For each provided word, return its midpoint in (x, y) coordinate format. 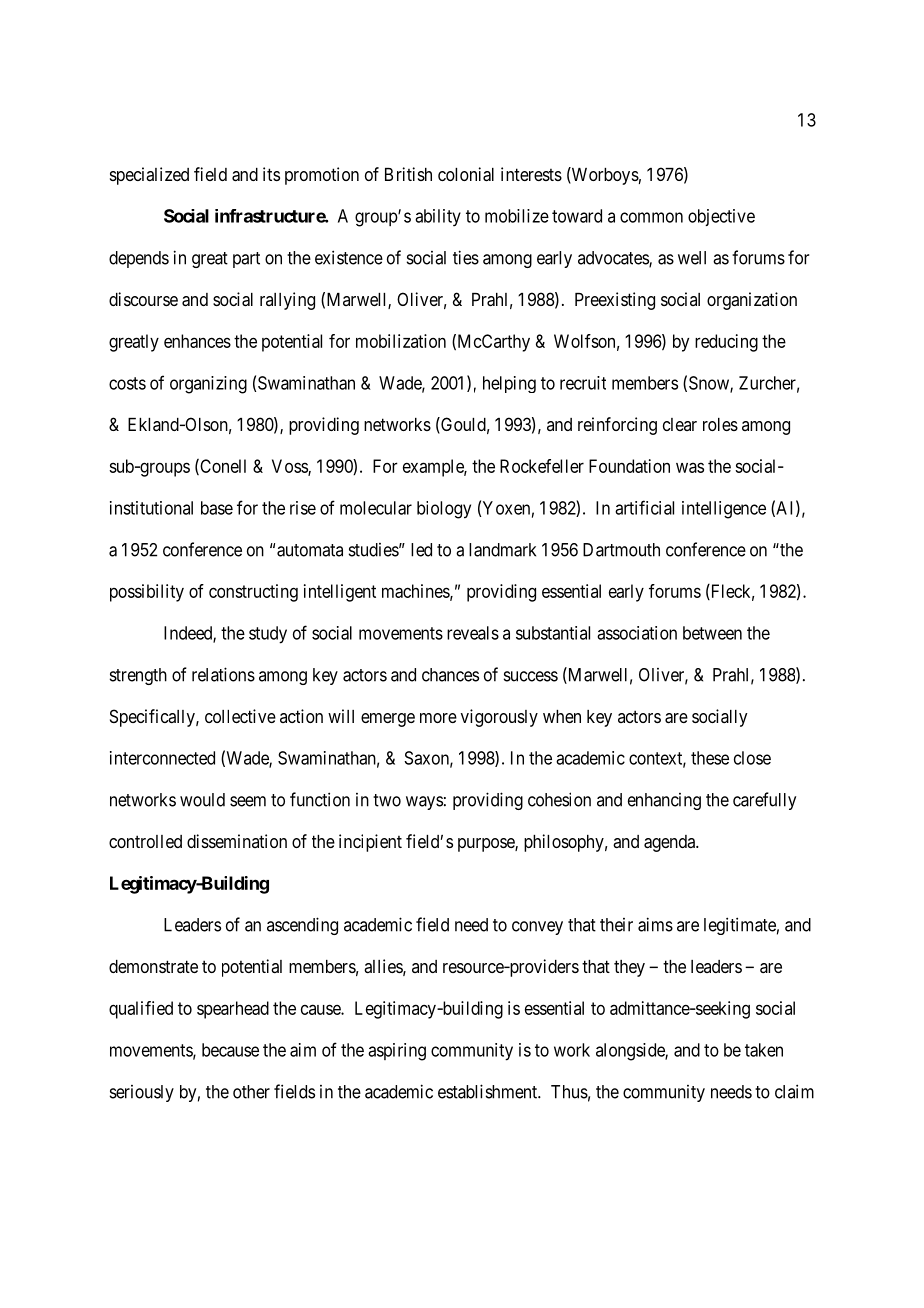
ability (438, 218)
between (712, 633)
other (251, 1092)
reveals (473, 633)
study (268, 635)
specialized (149, 176)
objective (721, 217)
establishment (488, 1091)
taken (764, 1050)
